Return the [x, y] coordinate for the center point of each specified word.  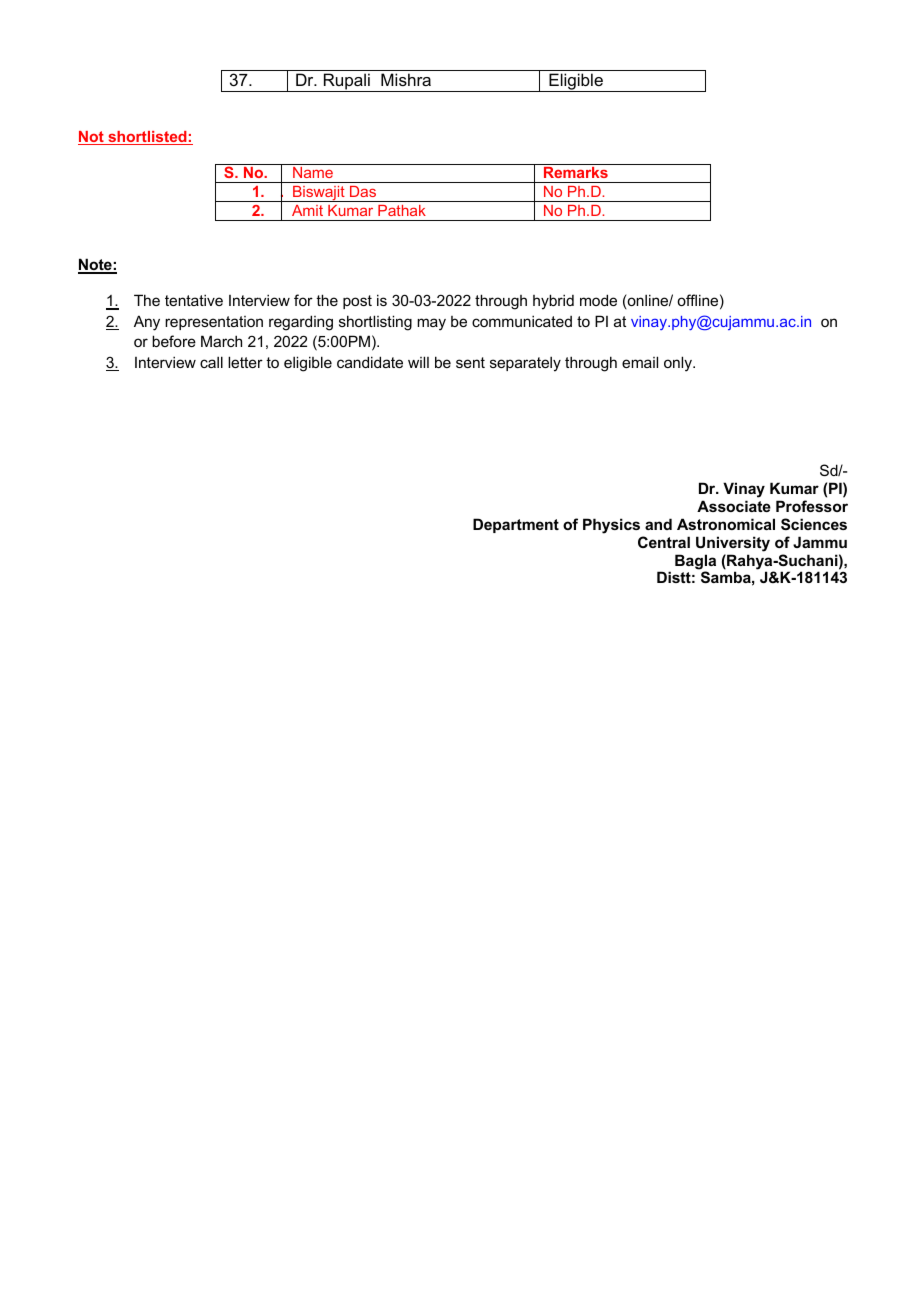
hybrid [553, 302]
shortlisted [147, 138]
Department [516, 525]
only [679, 364]
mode [598, 300]
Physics [611, 526]
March [221, 341]
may [431, 324]
